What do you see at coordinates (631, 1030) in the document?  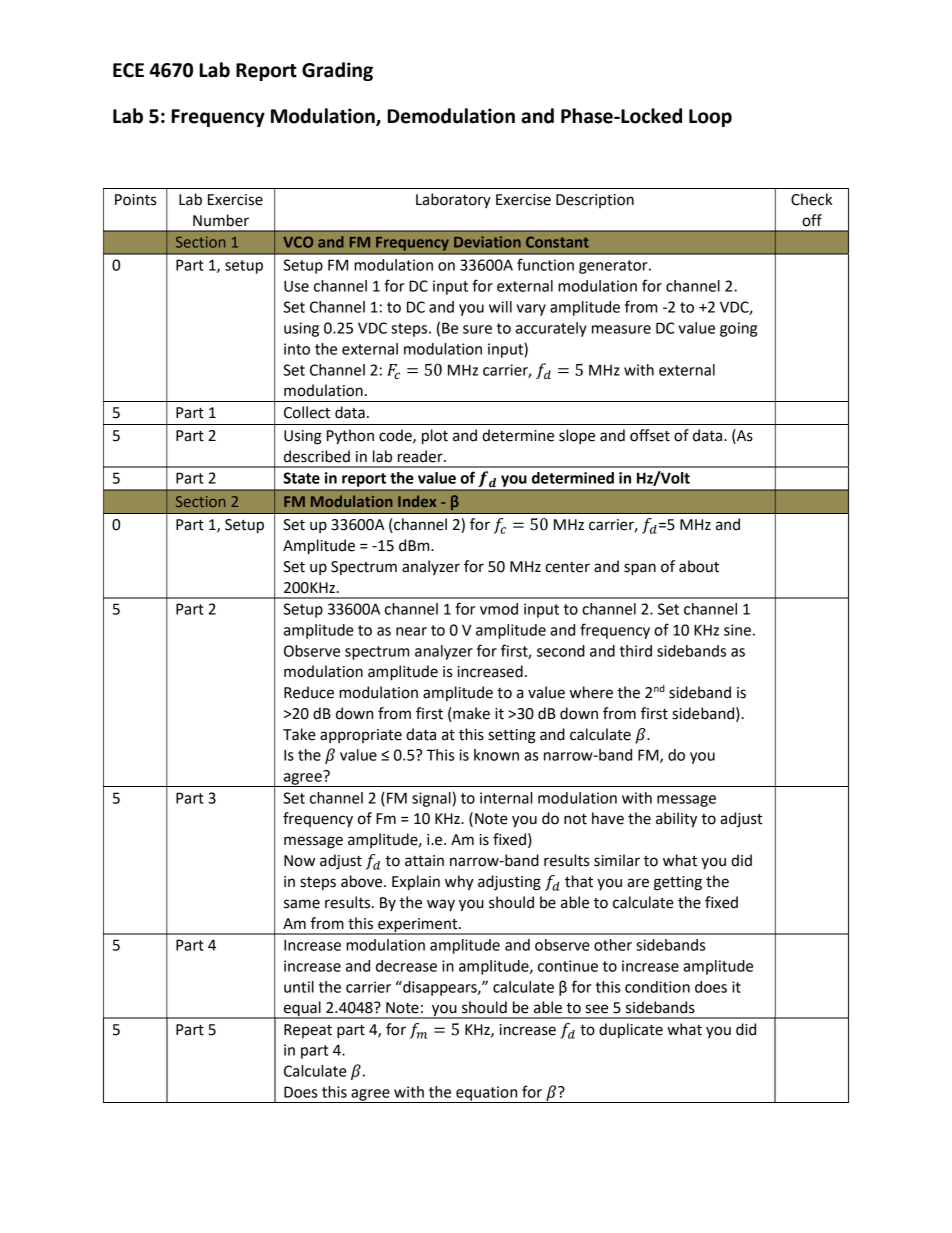 I see `duplicate` at bounding box center [631, 1030].
